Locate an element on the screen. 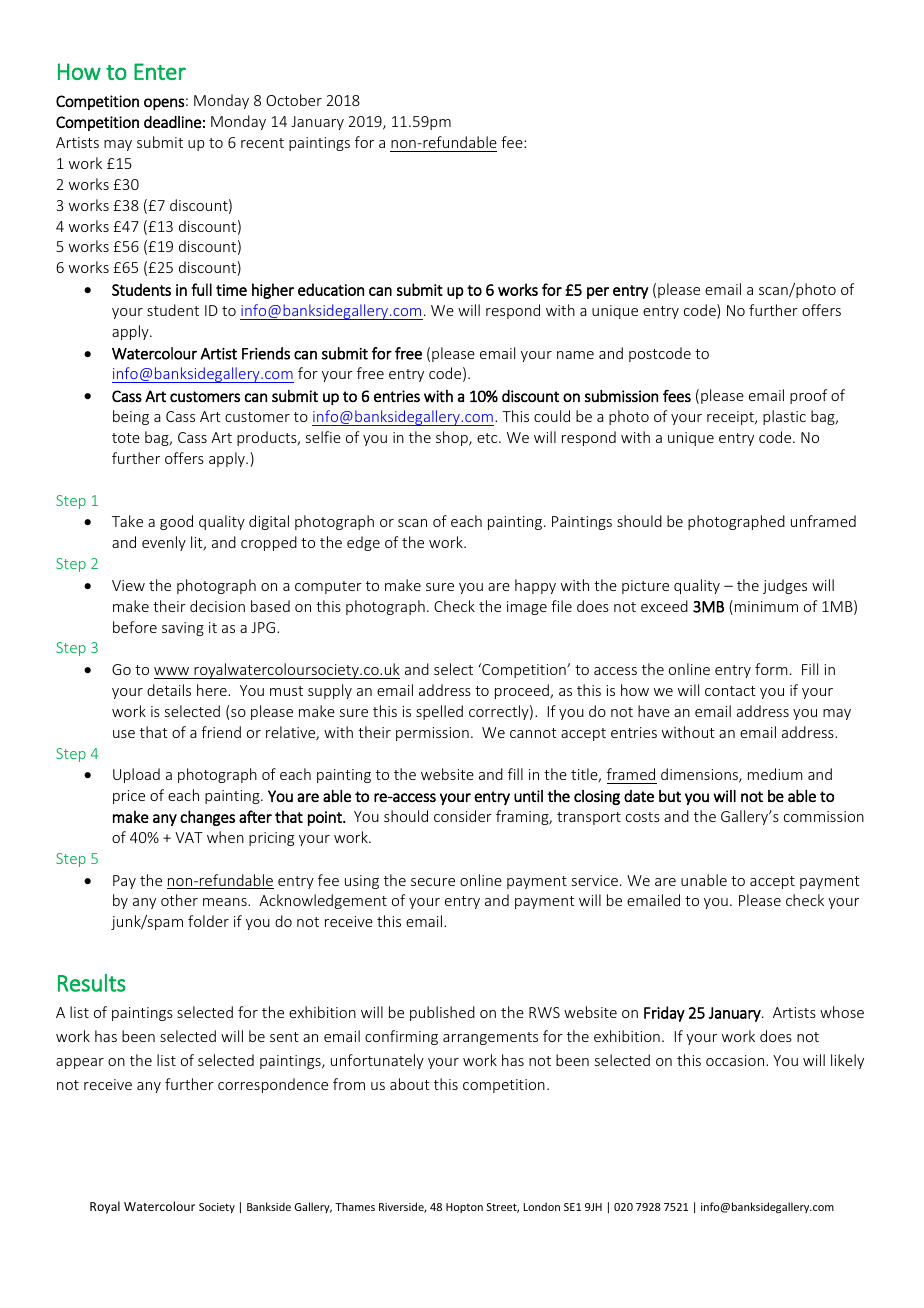 The height and width of the screenshot is (1308, 924). occasion is located at coordinates (736, 1060).
